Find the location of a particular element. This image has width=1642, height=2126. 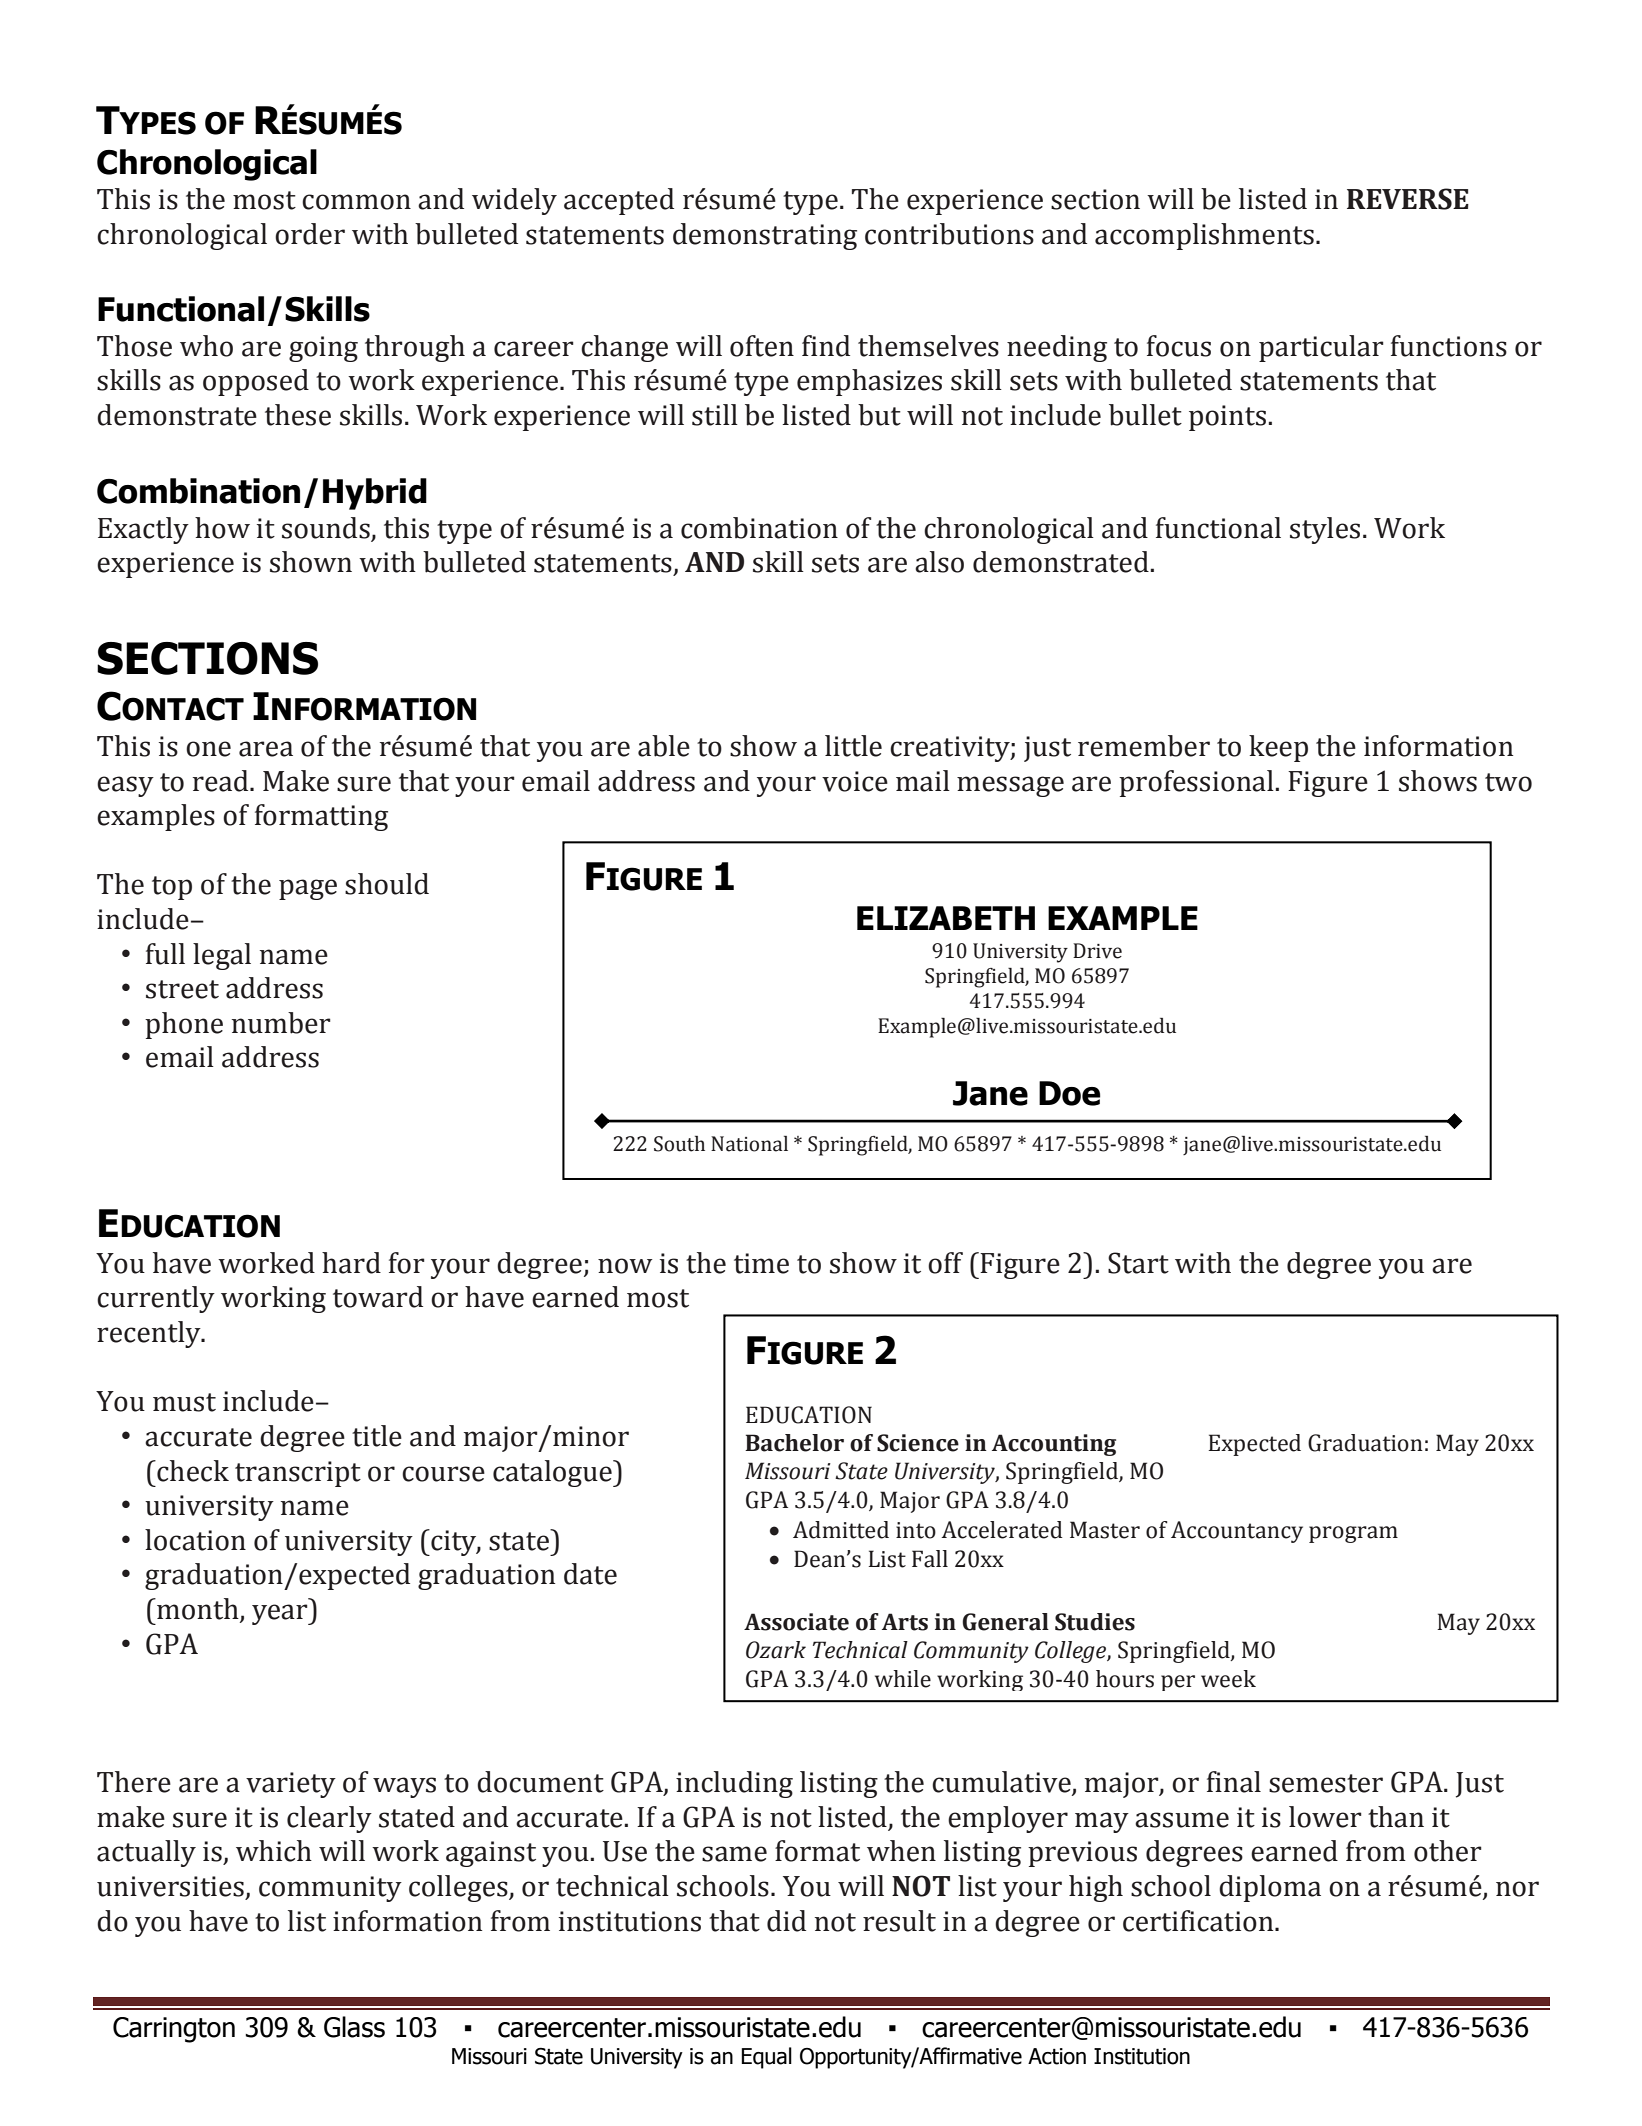

ELIZABETH is located at coordinates (946, 918).
